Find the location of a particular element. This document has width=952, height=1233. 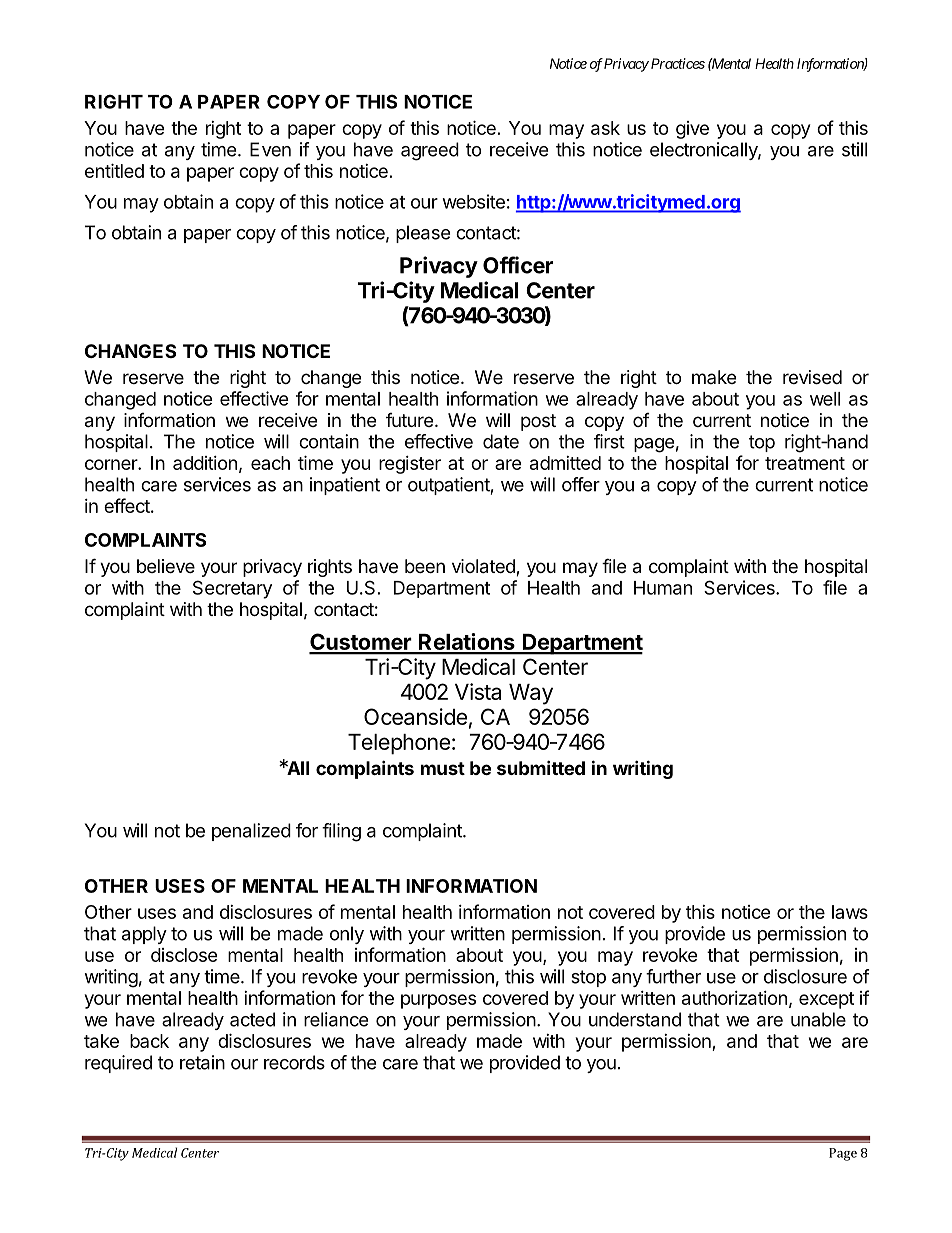

purposes is located at coordinates (438, 1001).
